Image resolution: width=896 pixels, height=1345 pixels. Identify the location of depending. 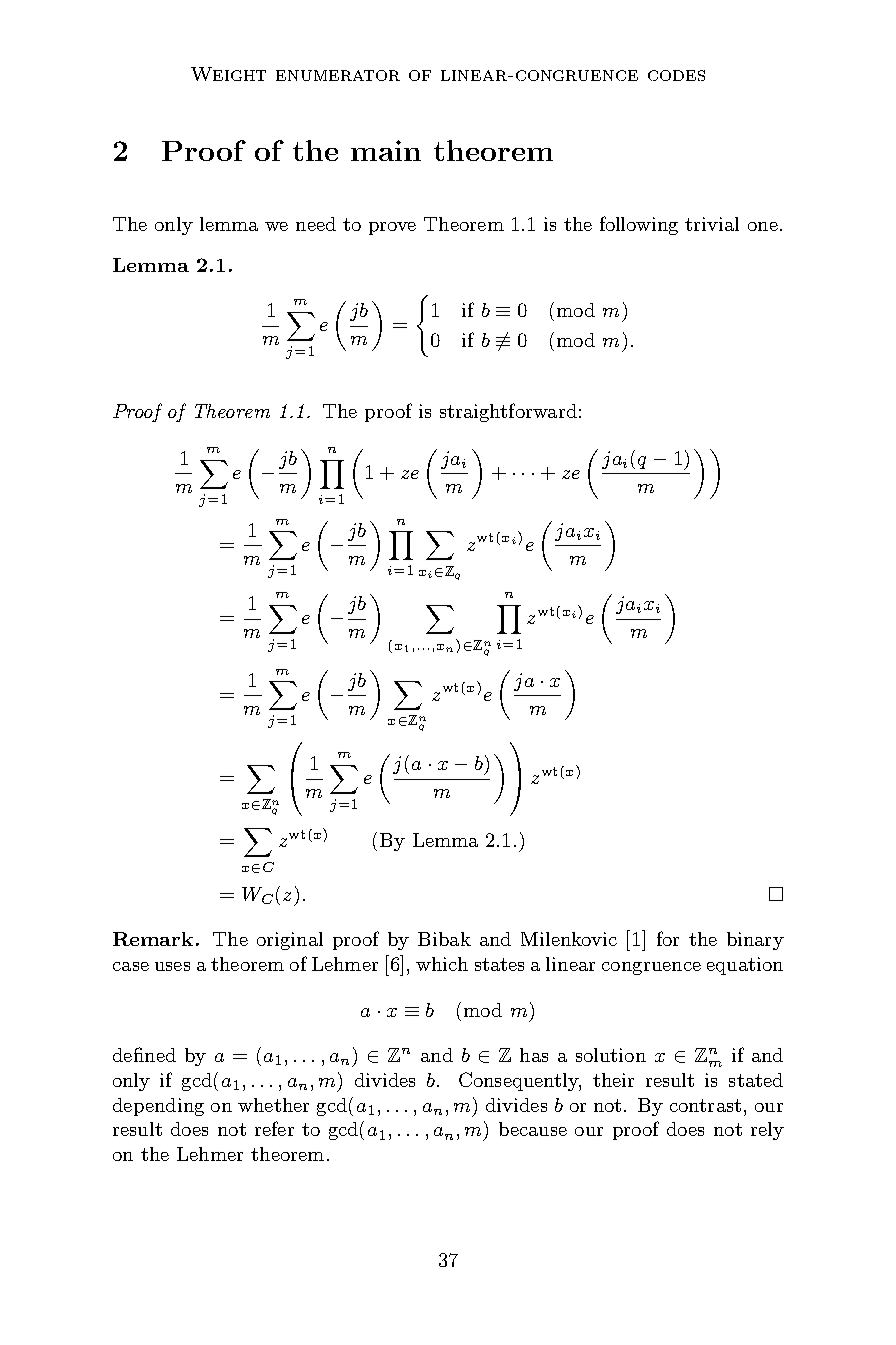
(158, 1107).
